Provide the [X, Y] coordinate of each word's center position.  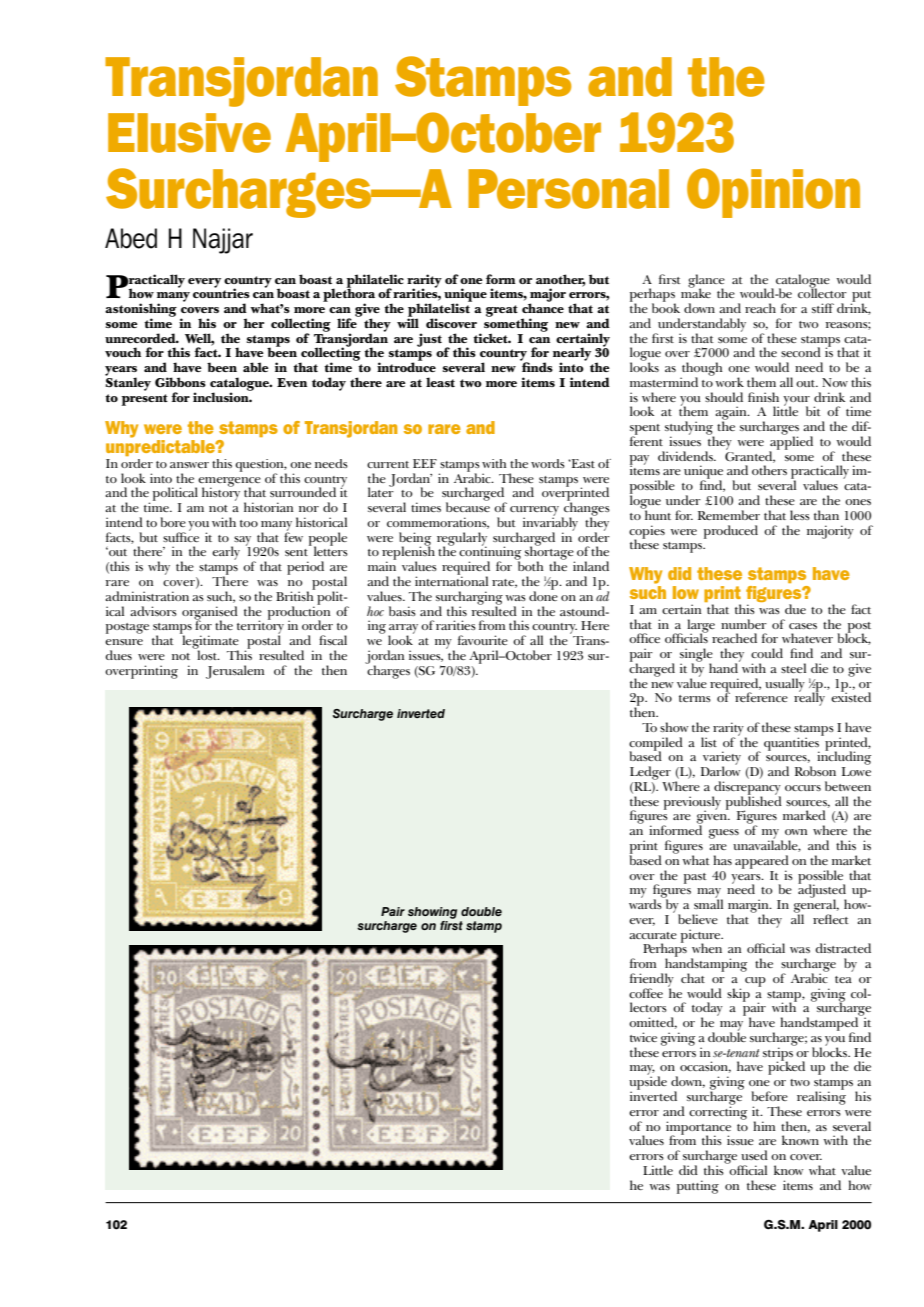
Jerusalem [235, 672]
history [221, 493]
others [769, 470]
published [754, 803]
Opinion [773, 193]
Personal [568, 189]
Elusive [189, 133]
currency [536, 512]
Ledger [650, 773]
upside [648, 1083]
